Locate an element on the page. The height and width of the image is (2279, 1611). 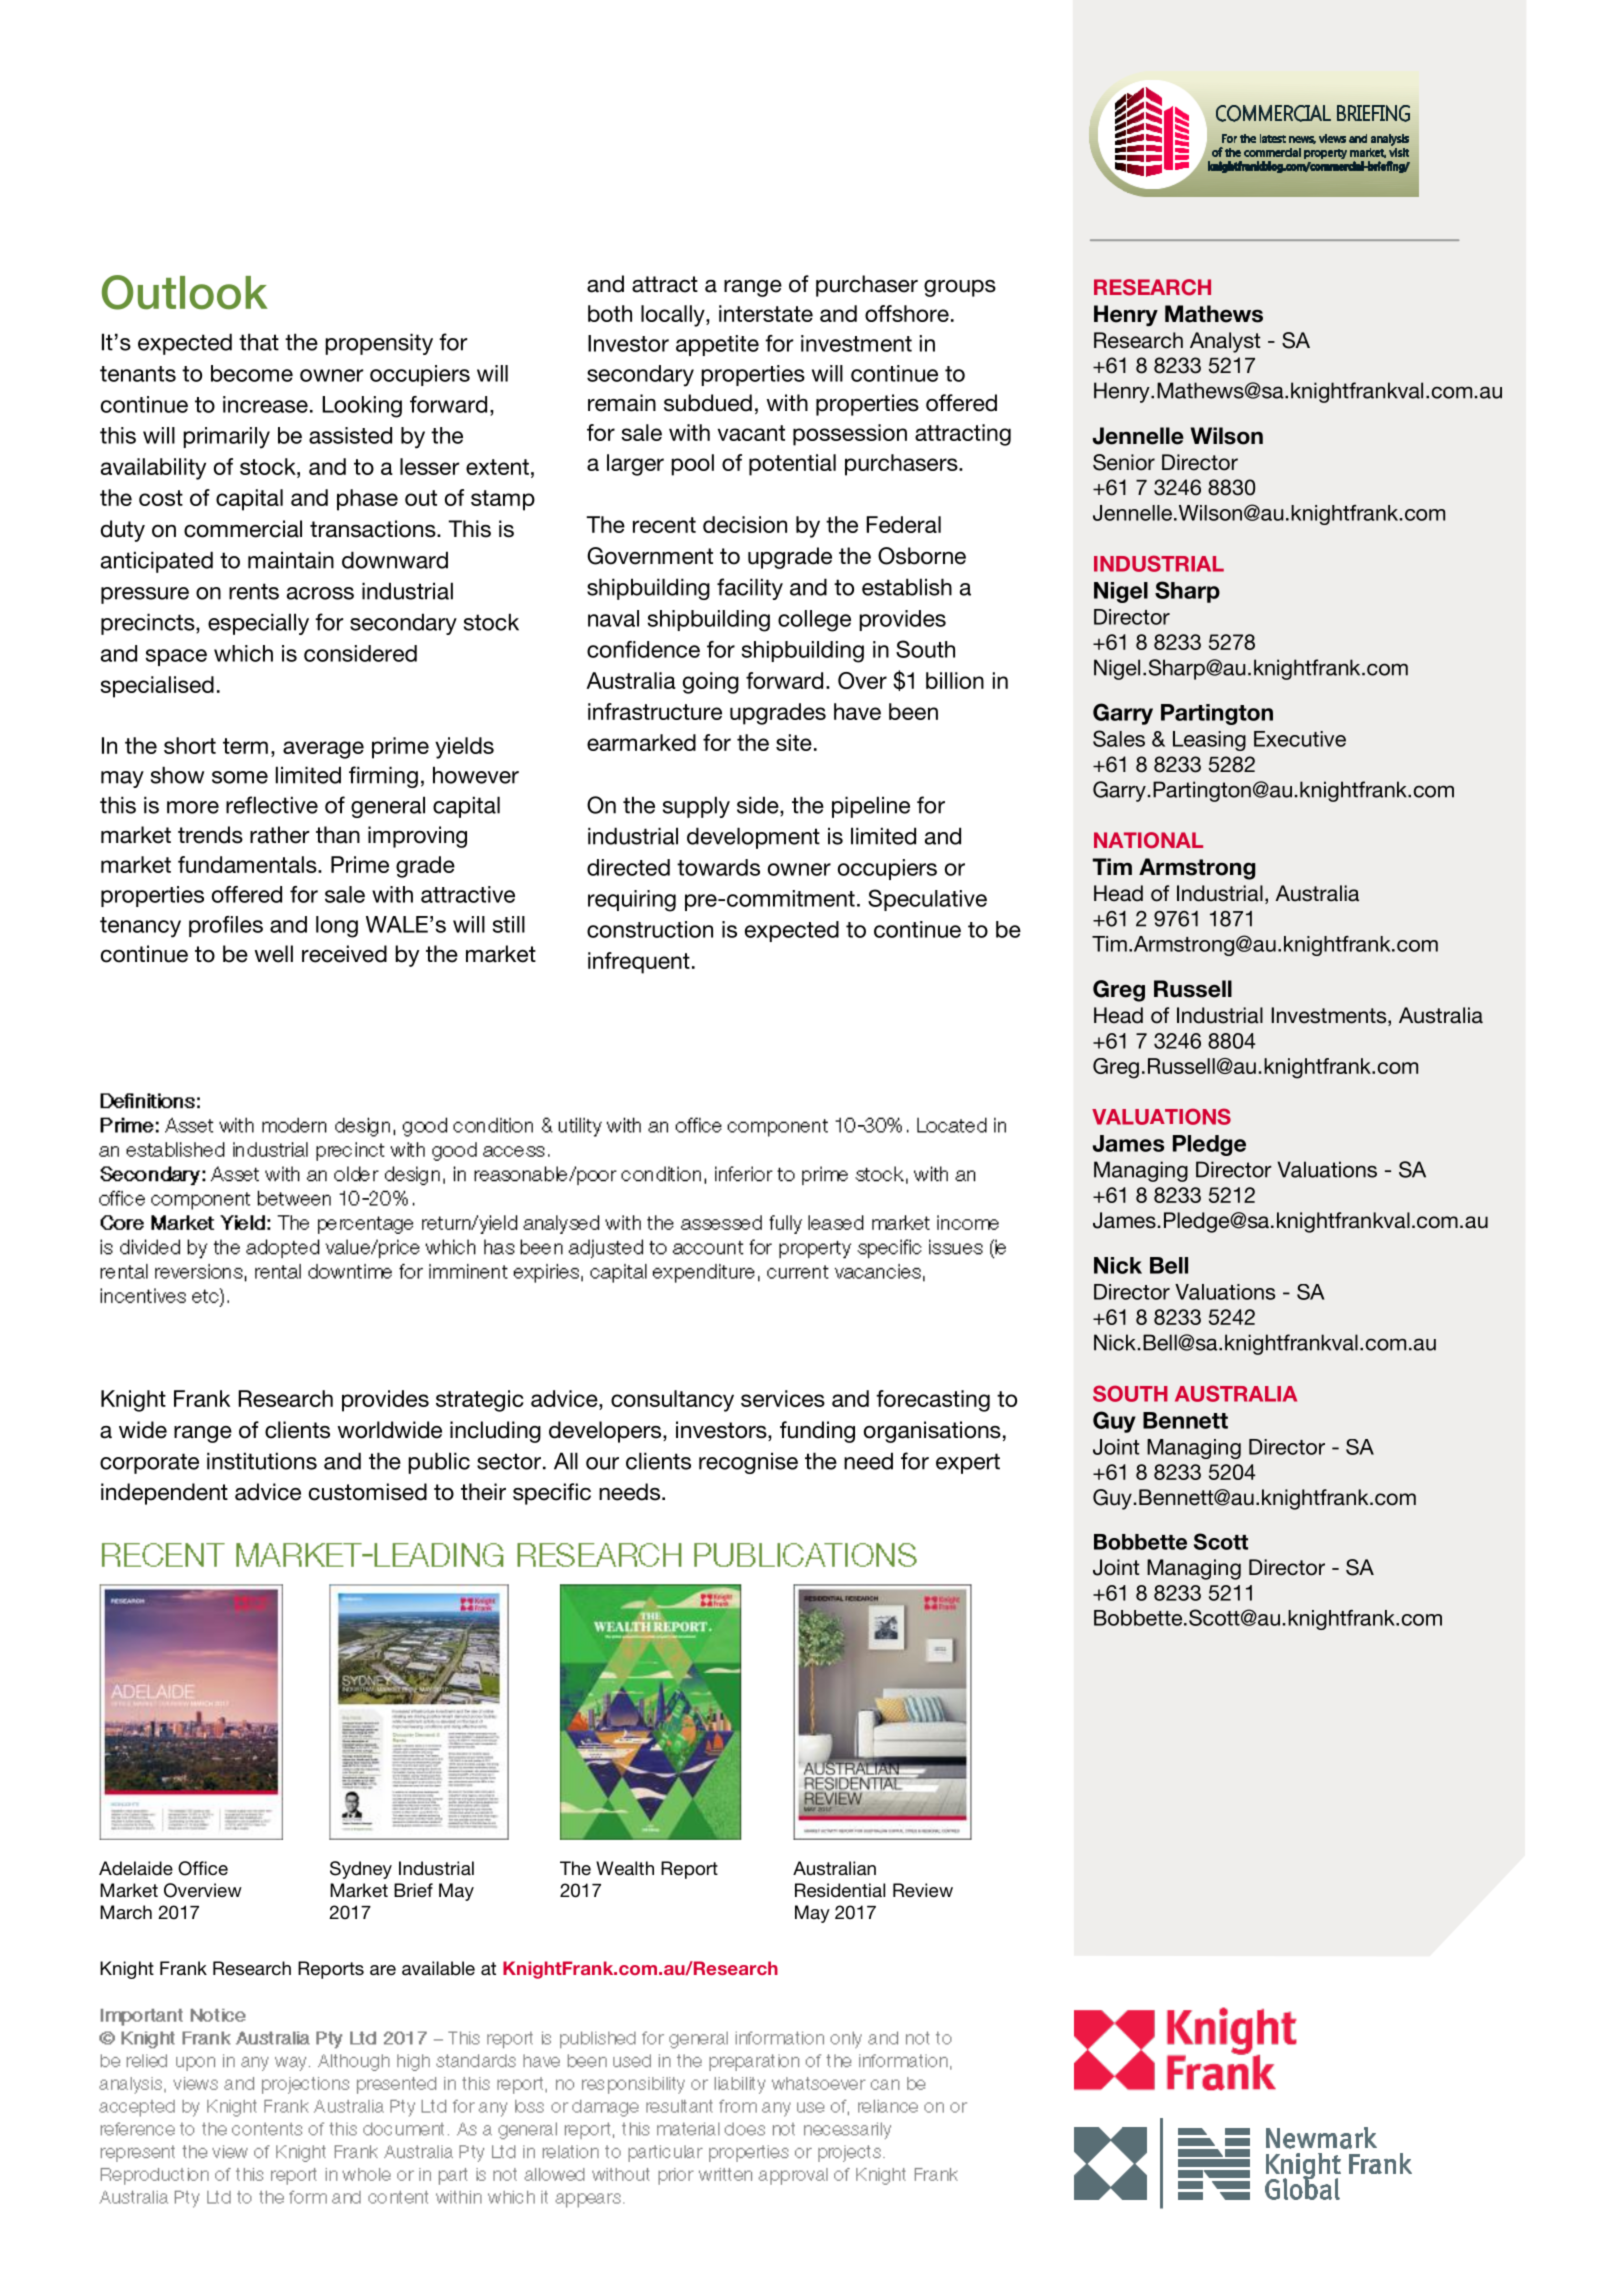
that is located at coordinates (259, 342).
